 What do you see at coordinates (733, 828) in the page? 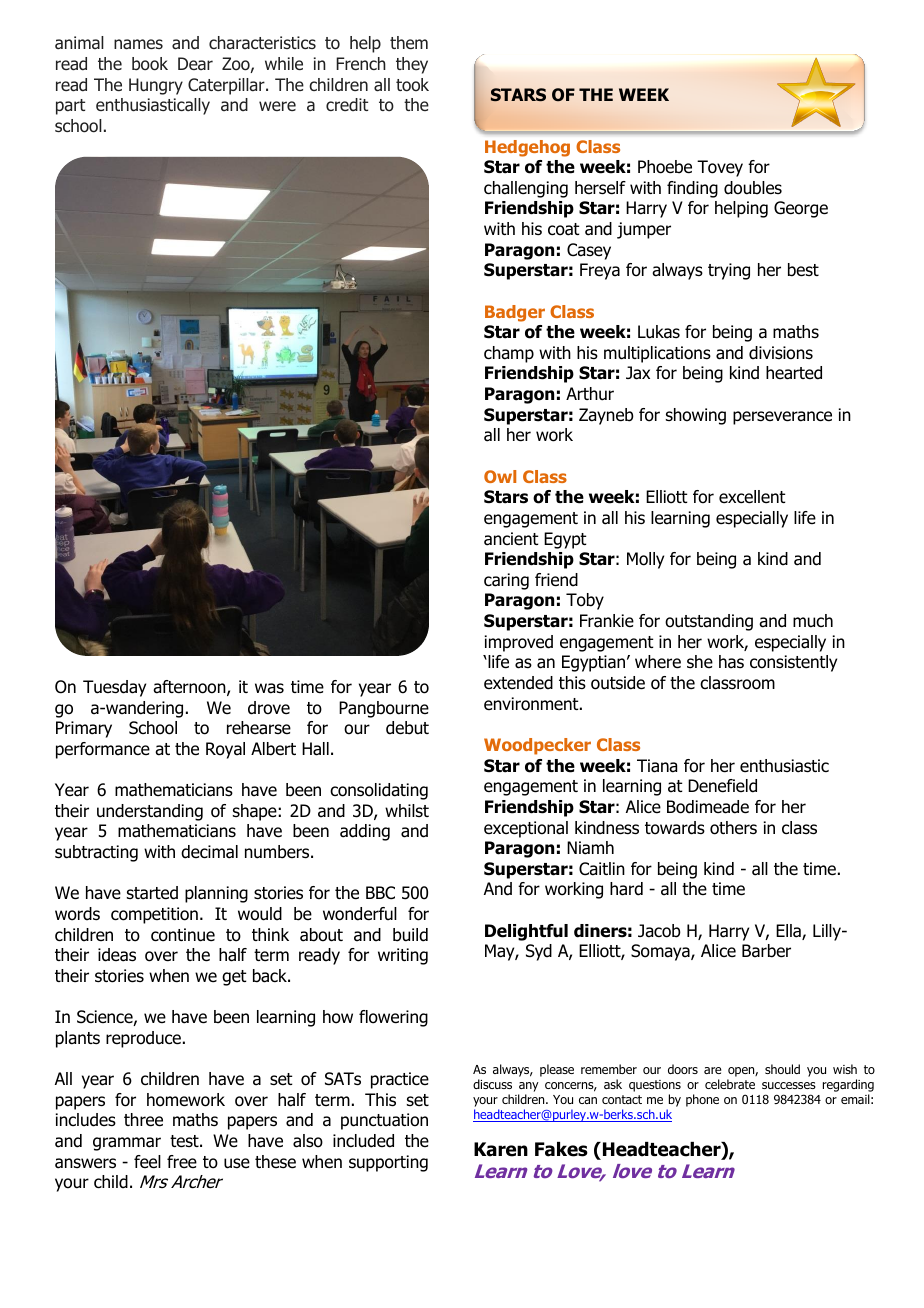
I see `others` at bounding box center [733, 828].
